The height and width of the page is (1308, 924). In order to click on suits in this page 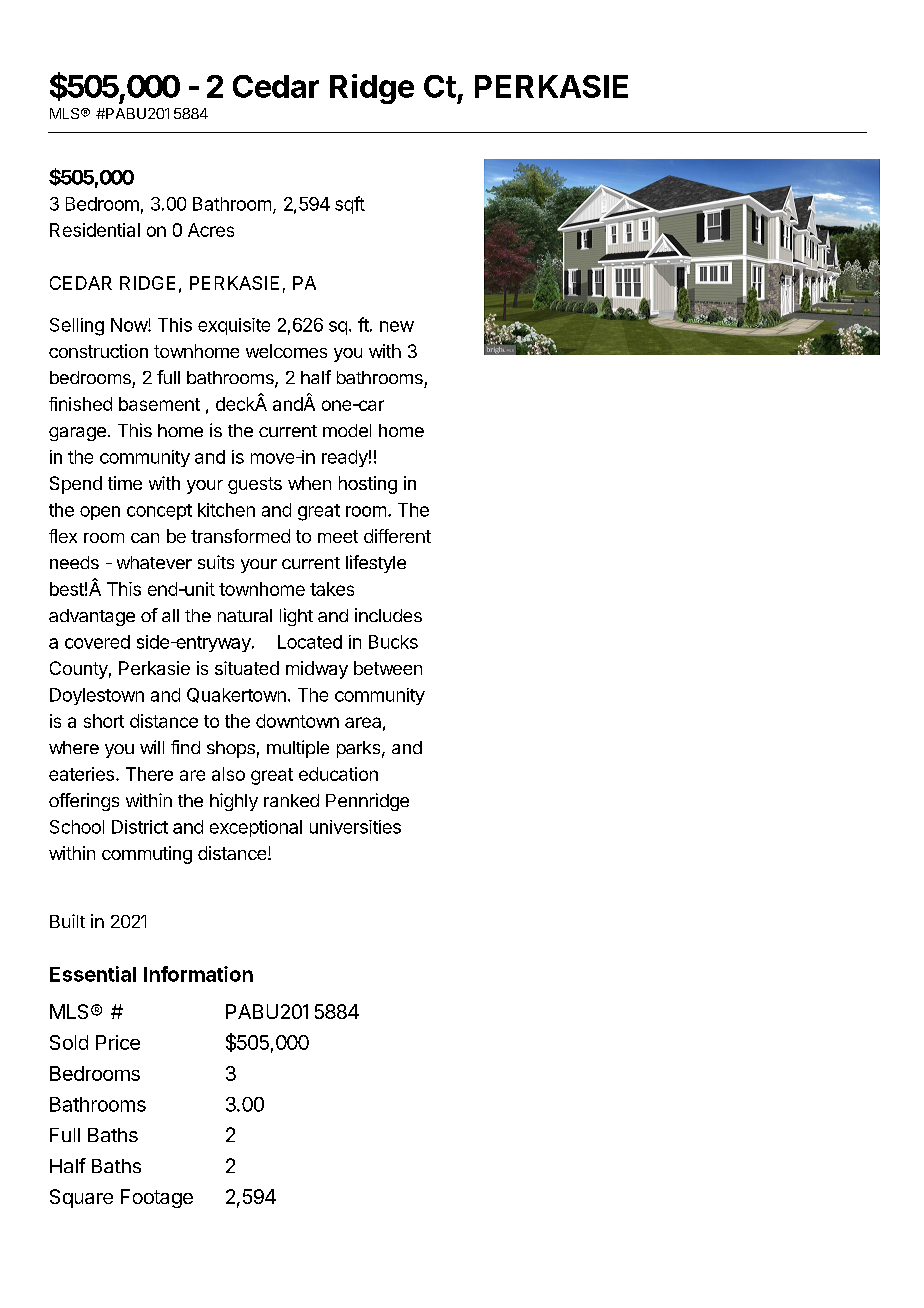, I will do `click(216, 562)`.
